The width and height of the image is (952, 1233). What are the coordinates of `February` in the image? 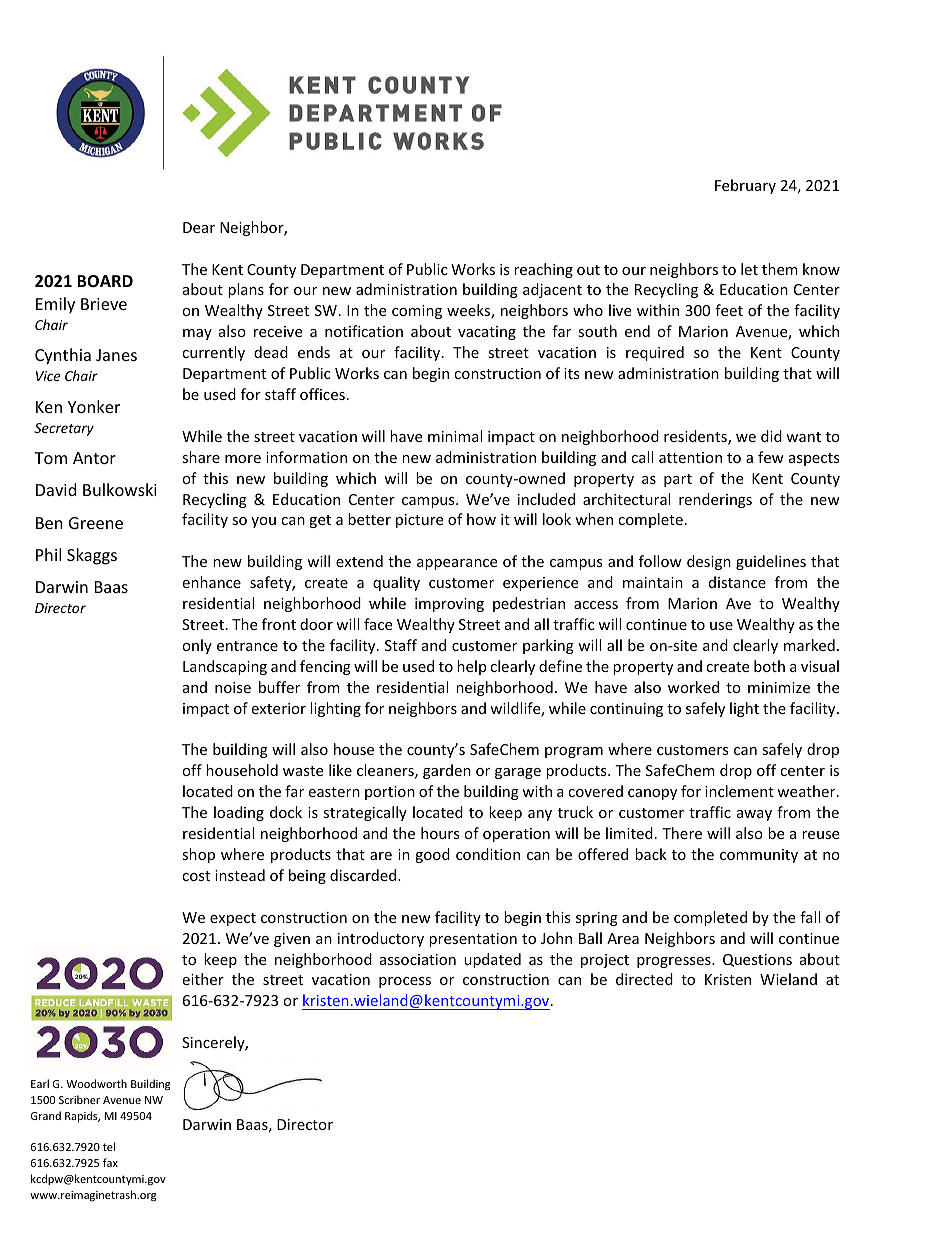 It's located at (745, 186).
